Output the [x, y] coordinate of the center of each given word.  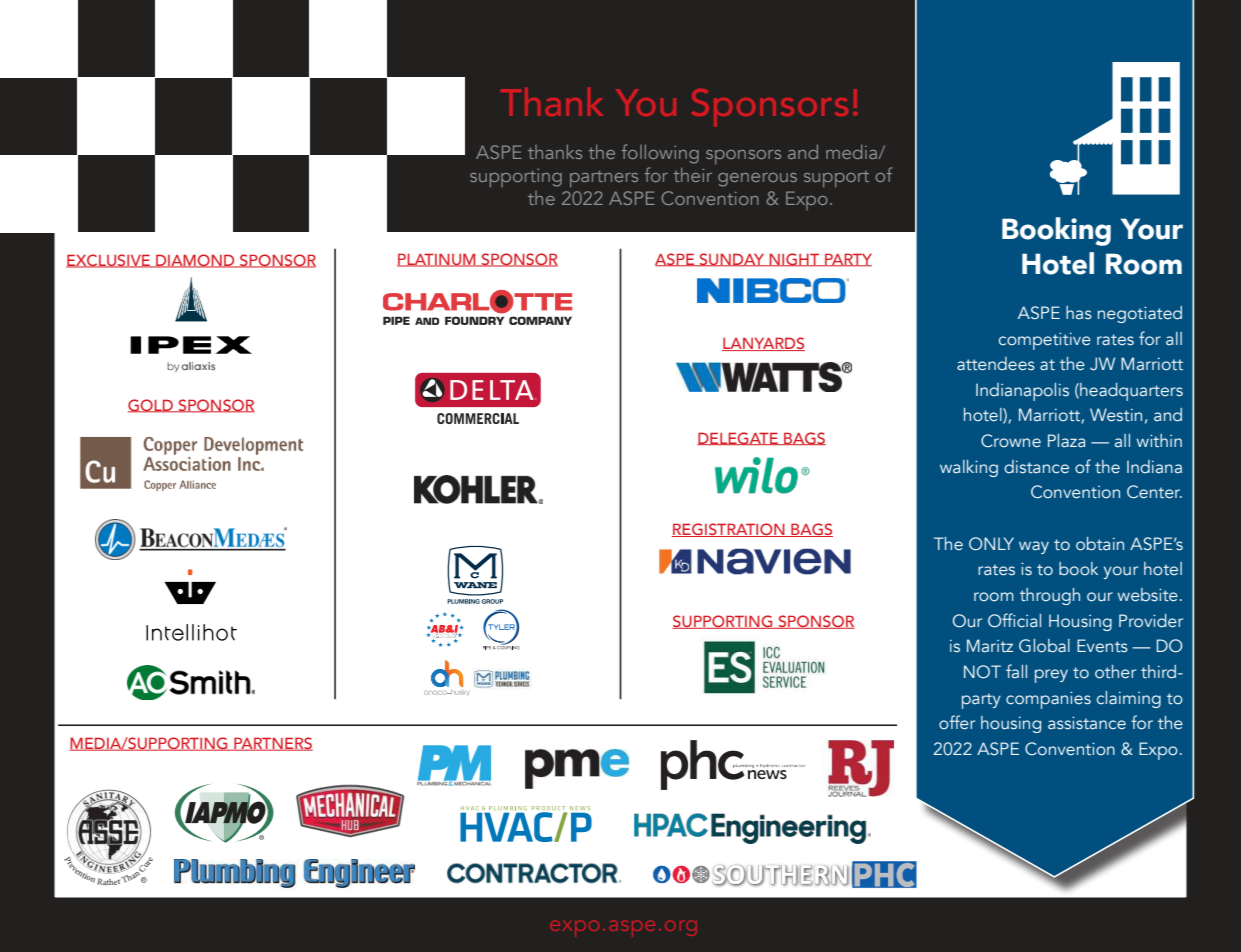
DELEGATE [738, 438]
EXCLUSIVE [109, 261]
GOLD [151, 406]
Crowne [1011, 441]
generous [757, 180]
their [692, 175]
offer [957, 722]
